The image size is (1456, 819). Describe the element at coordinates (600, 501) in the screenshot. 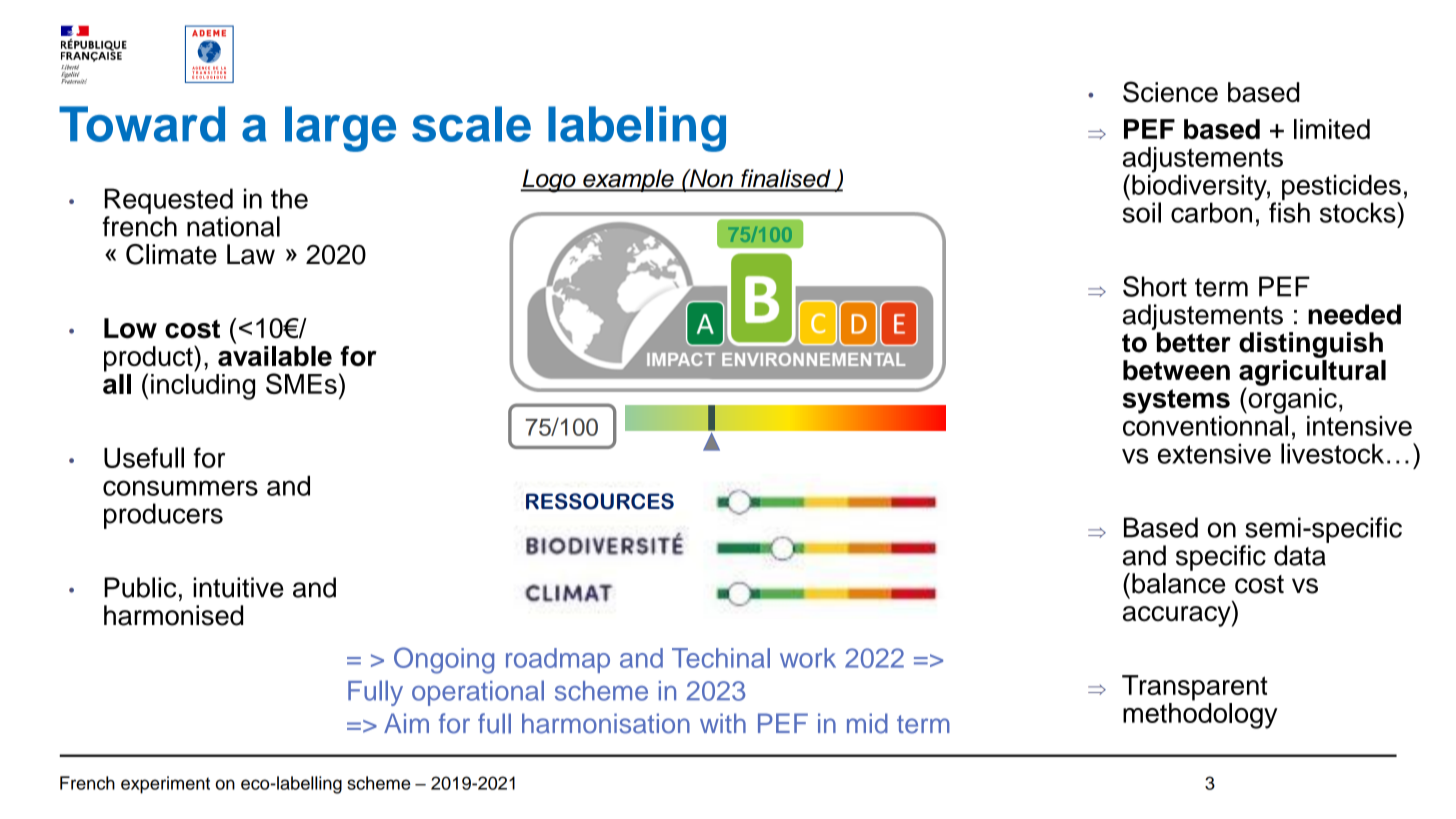

I see `RESSOURCES` at that location.
